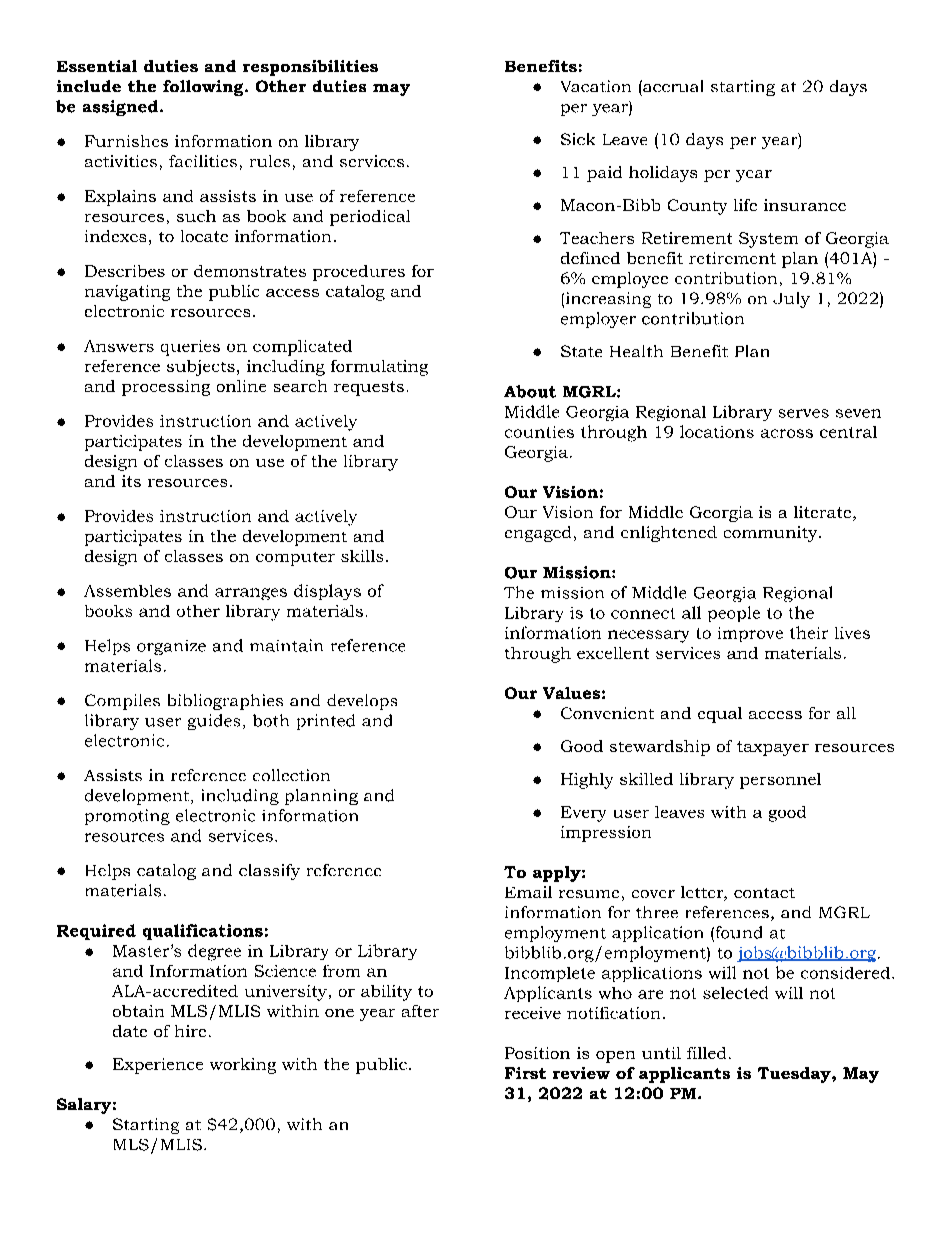 The height and width of the screenshot is (1233, 952). What do you see at coordinates (537, 1053) in the screenshot?
I see `Position` at bounding box center [537, 1053].
